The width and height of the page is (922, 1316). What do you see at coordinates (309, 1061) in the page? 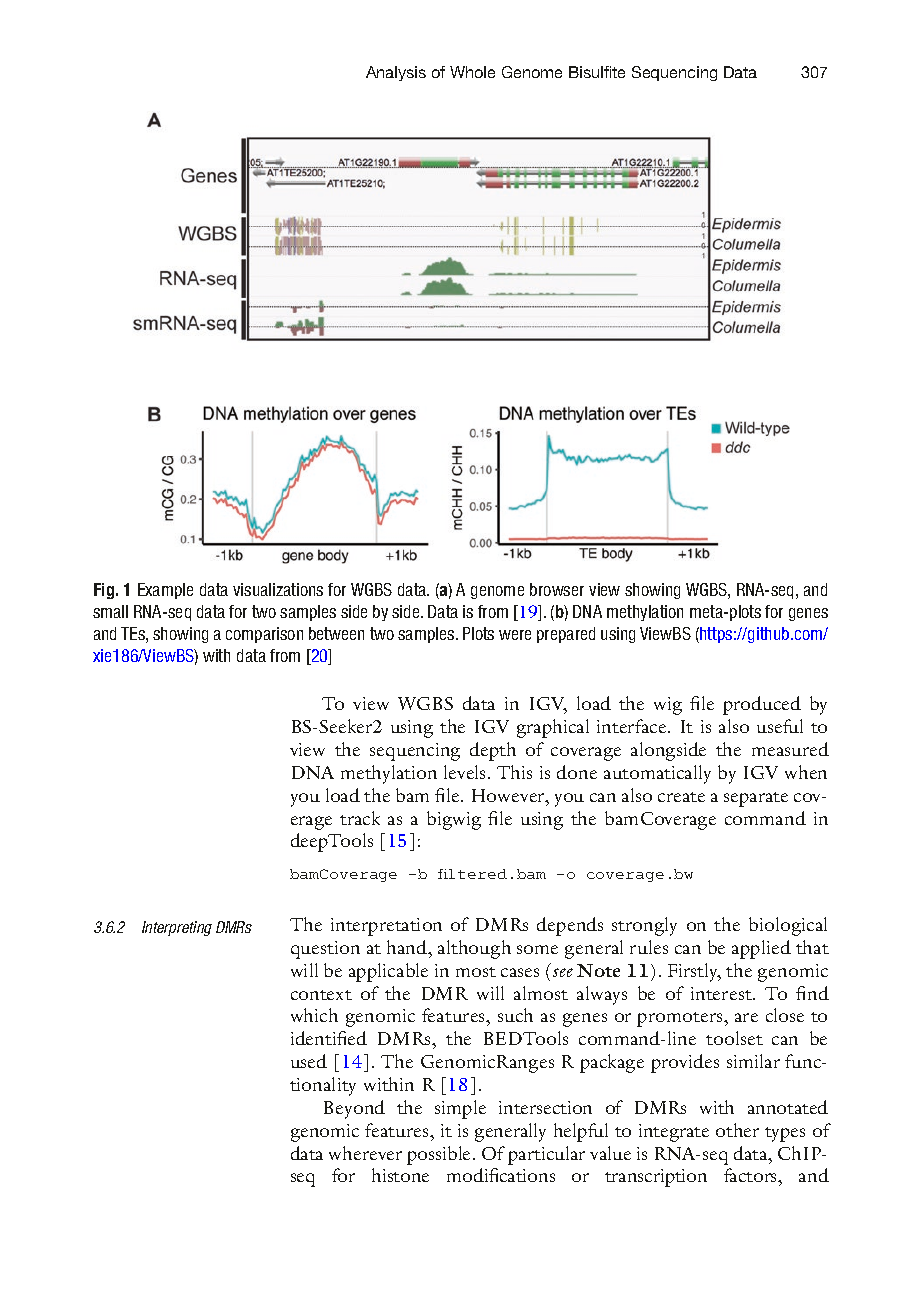
I see `used` at bounding box center [309, 1061].
